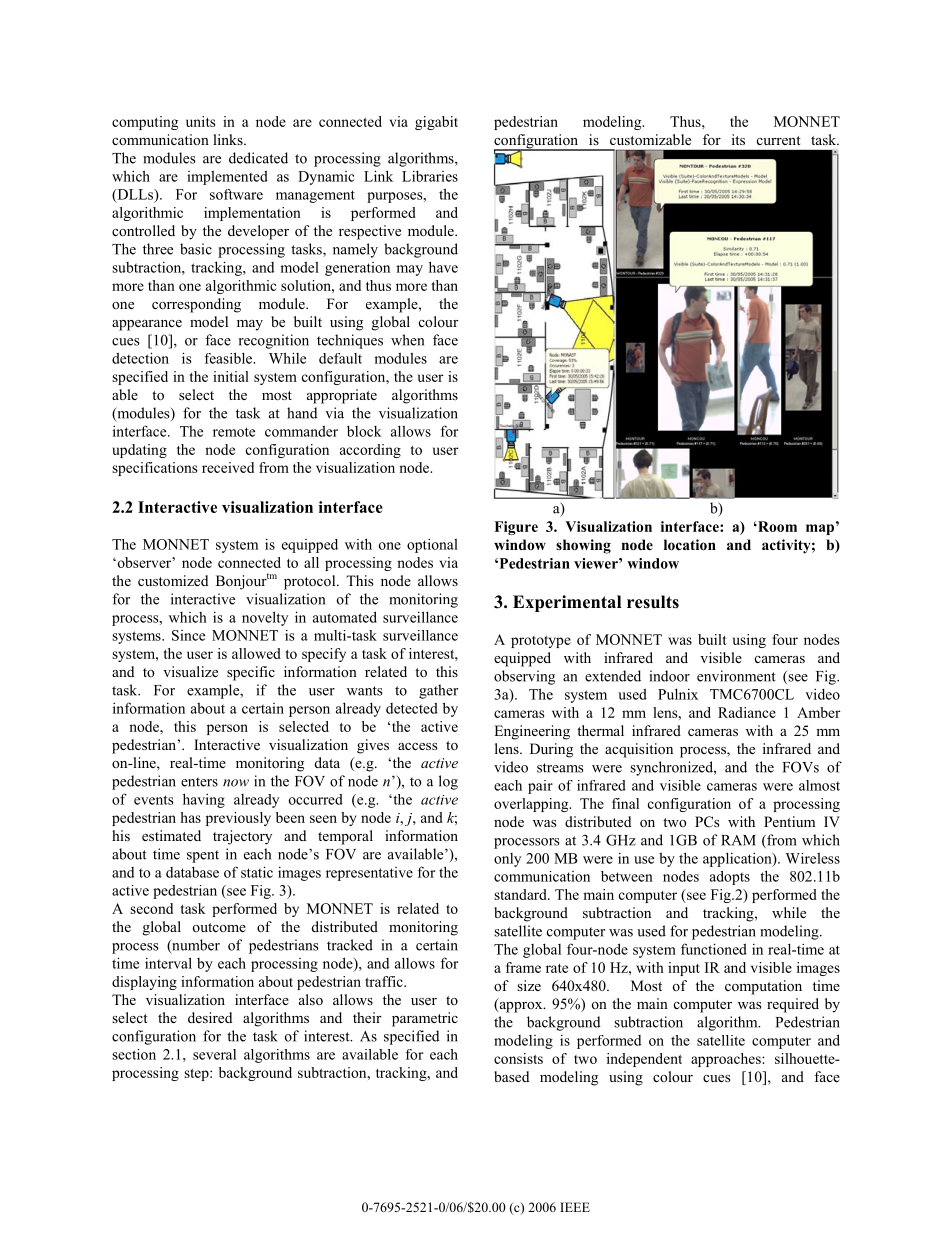 The image size is (952, 1233). Describe the element at coordinates (214, 1054) in the screenshot. I see `several` at that location.
